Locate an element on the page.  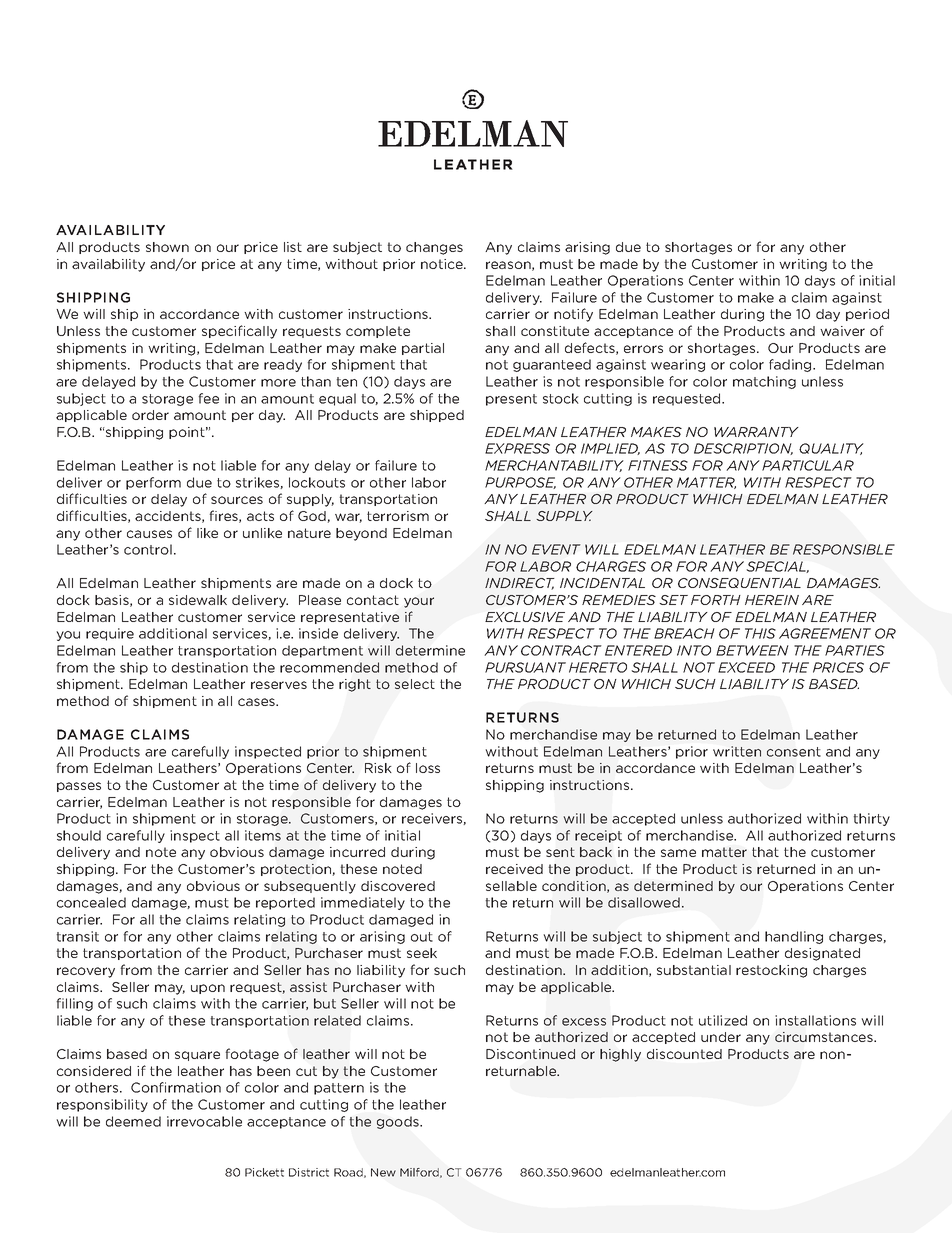
perform is located at coordinates (153, 483).
